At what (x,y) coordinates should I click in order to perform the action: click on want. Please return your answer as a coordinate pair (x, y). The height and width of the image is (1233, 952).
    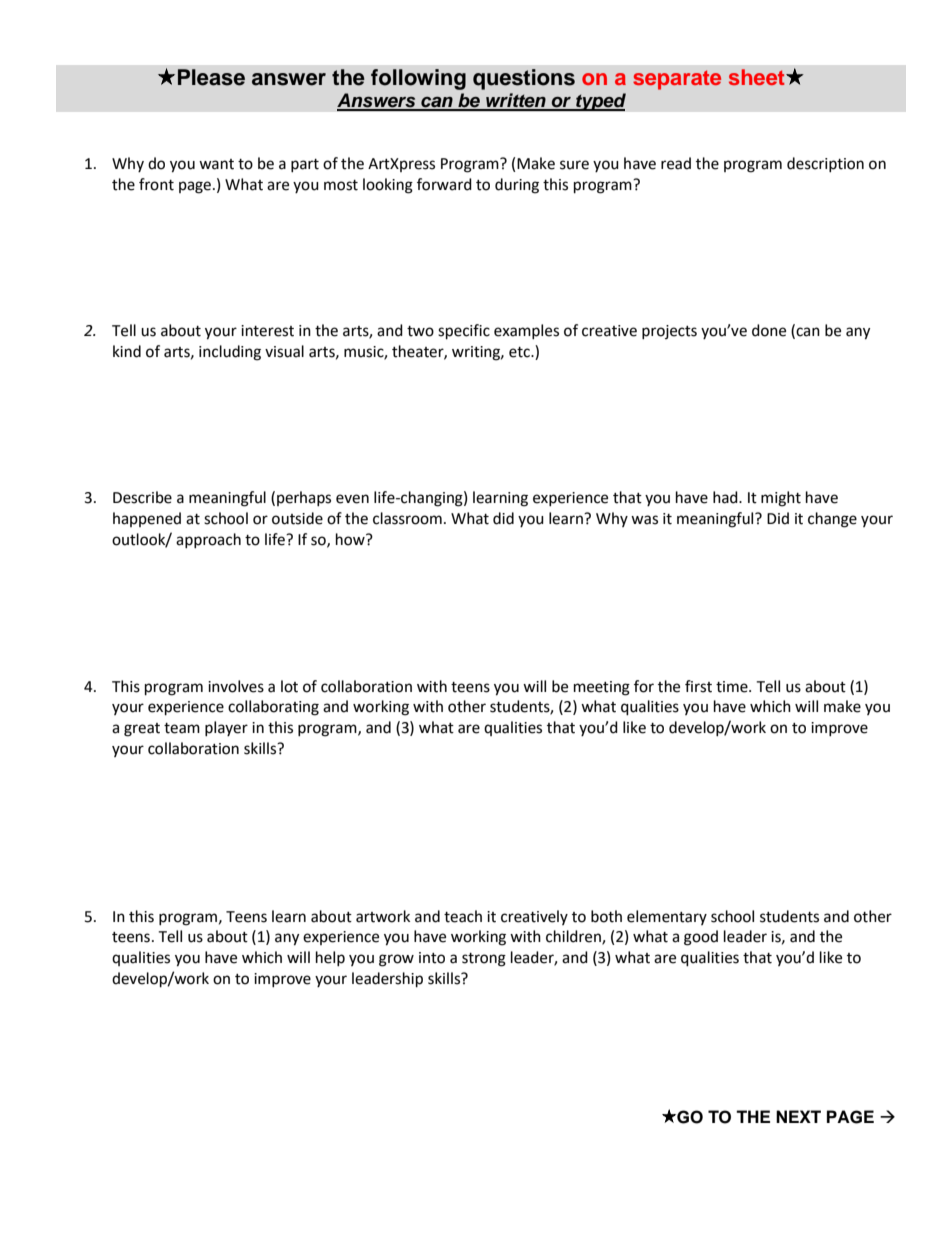
    Looking at the image, I should click on (216, 164).
